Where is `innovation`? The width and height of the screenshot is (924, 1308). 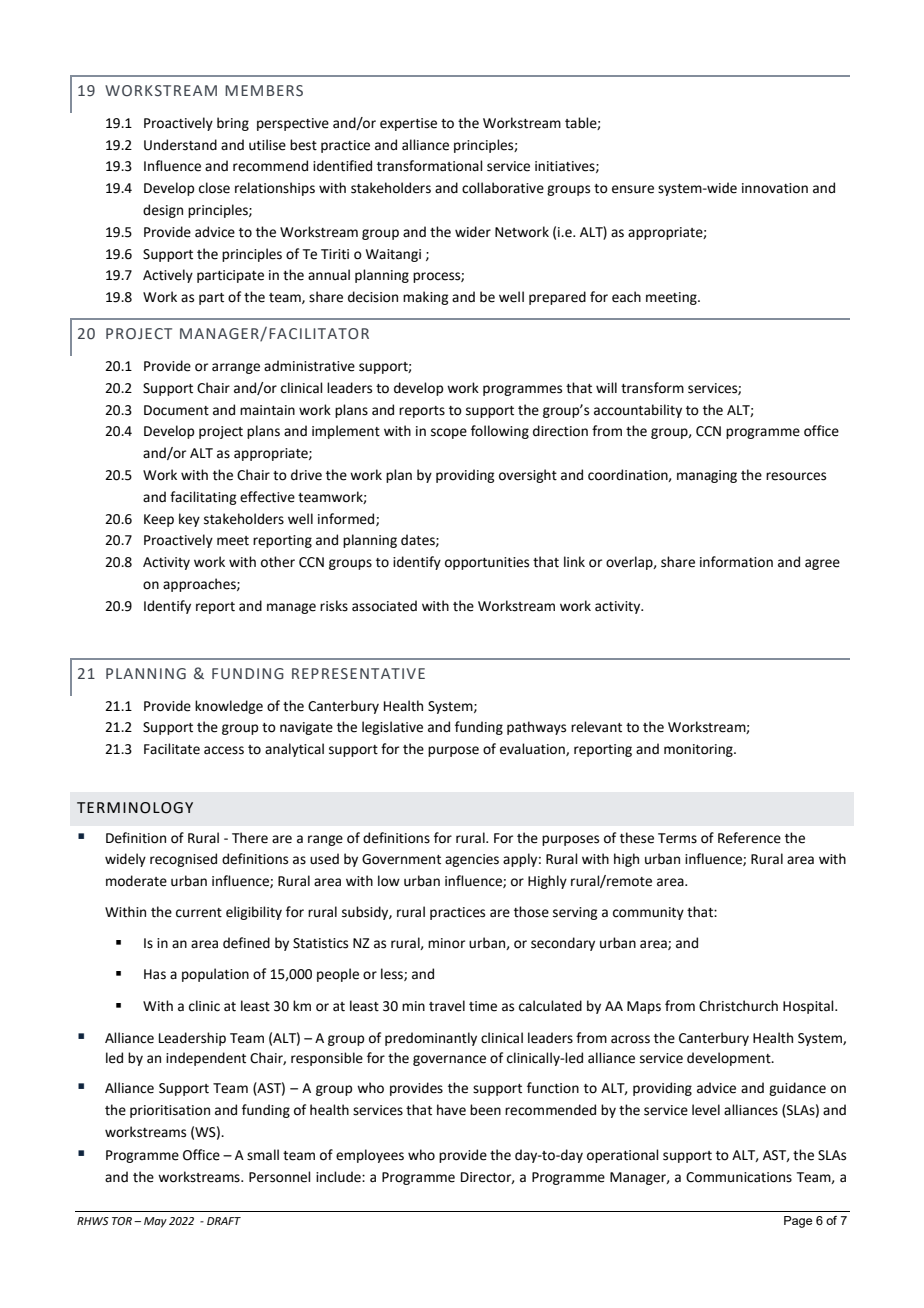 innovation is located at coordinates (775, 188).
